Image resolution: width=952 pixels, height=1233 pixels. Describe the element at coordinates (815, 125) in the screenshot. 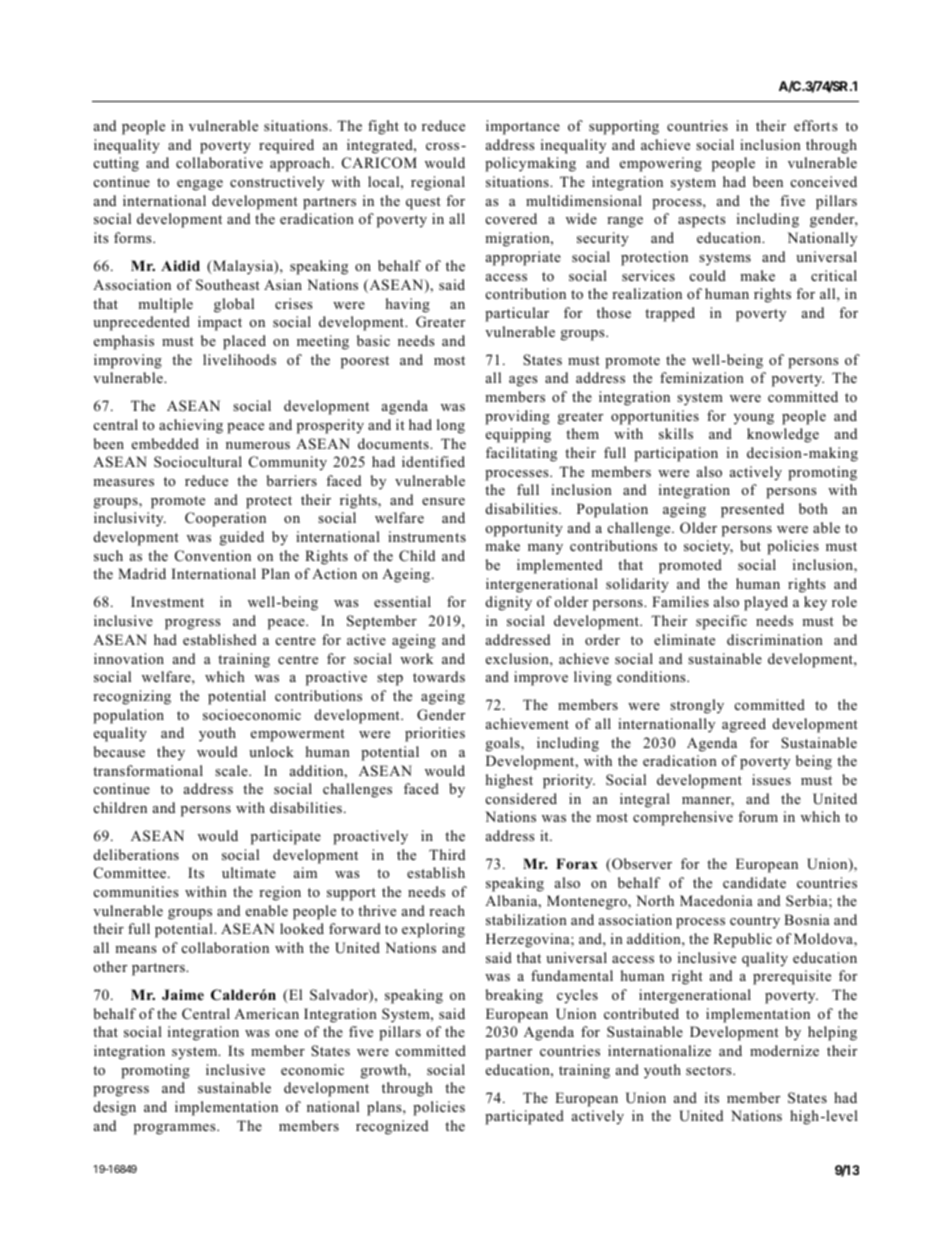

I see `efforts` at that location.
